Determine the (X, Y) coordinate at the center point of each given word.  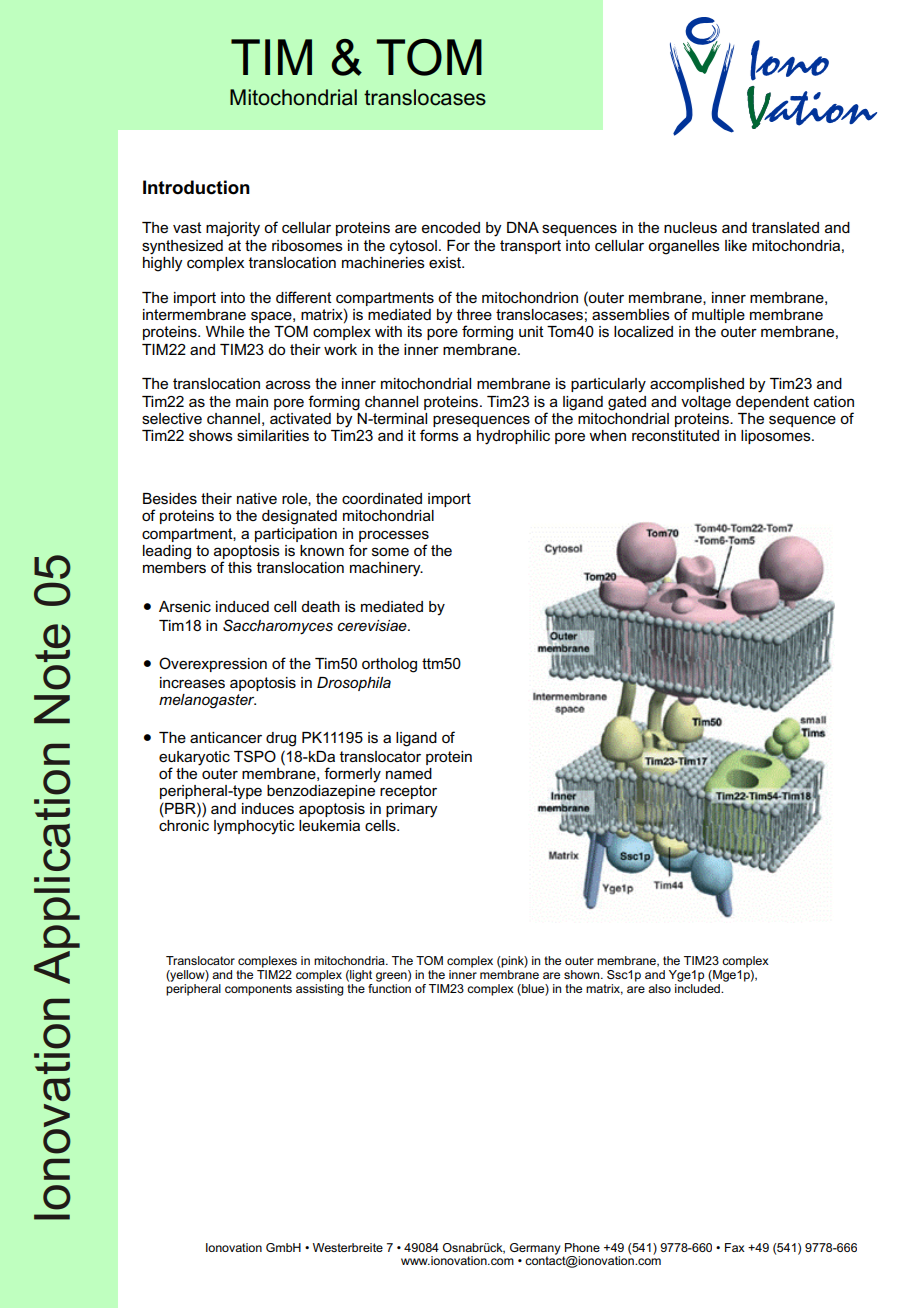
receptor (408, 792)
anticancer (226, 737)
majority (233, 229)
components (258, 990)
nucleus (690, 228)
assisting (320, 990)
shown (583, 974)
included (698, 988)
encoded (451, 227)
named (409, 773)
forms (439, 435)
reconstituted (675, 435)
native (257, 498)
